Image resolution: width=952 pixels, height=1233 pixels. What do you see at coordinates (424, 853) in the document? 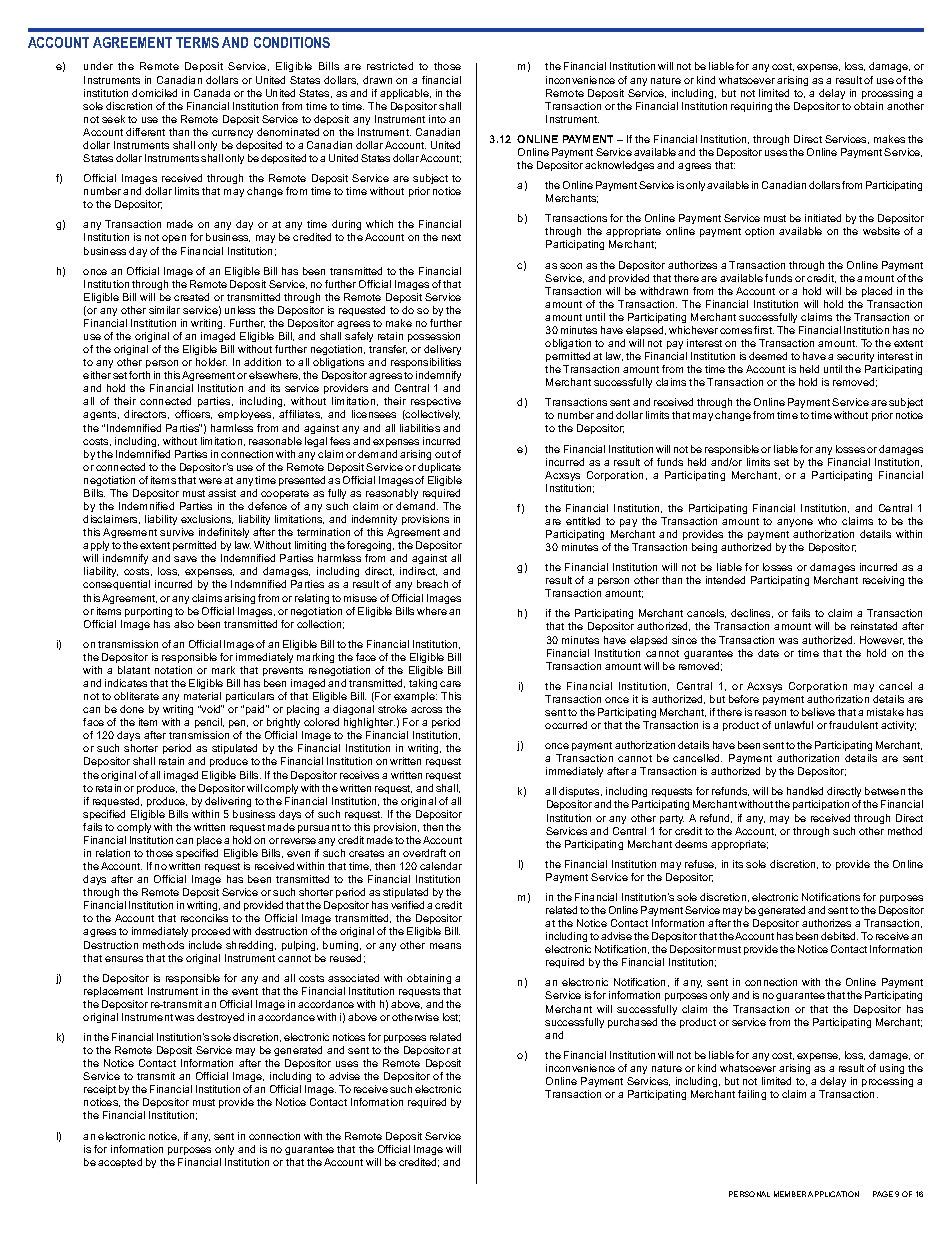
I see `overdraft` at bounding box center [424, 853].
